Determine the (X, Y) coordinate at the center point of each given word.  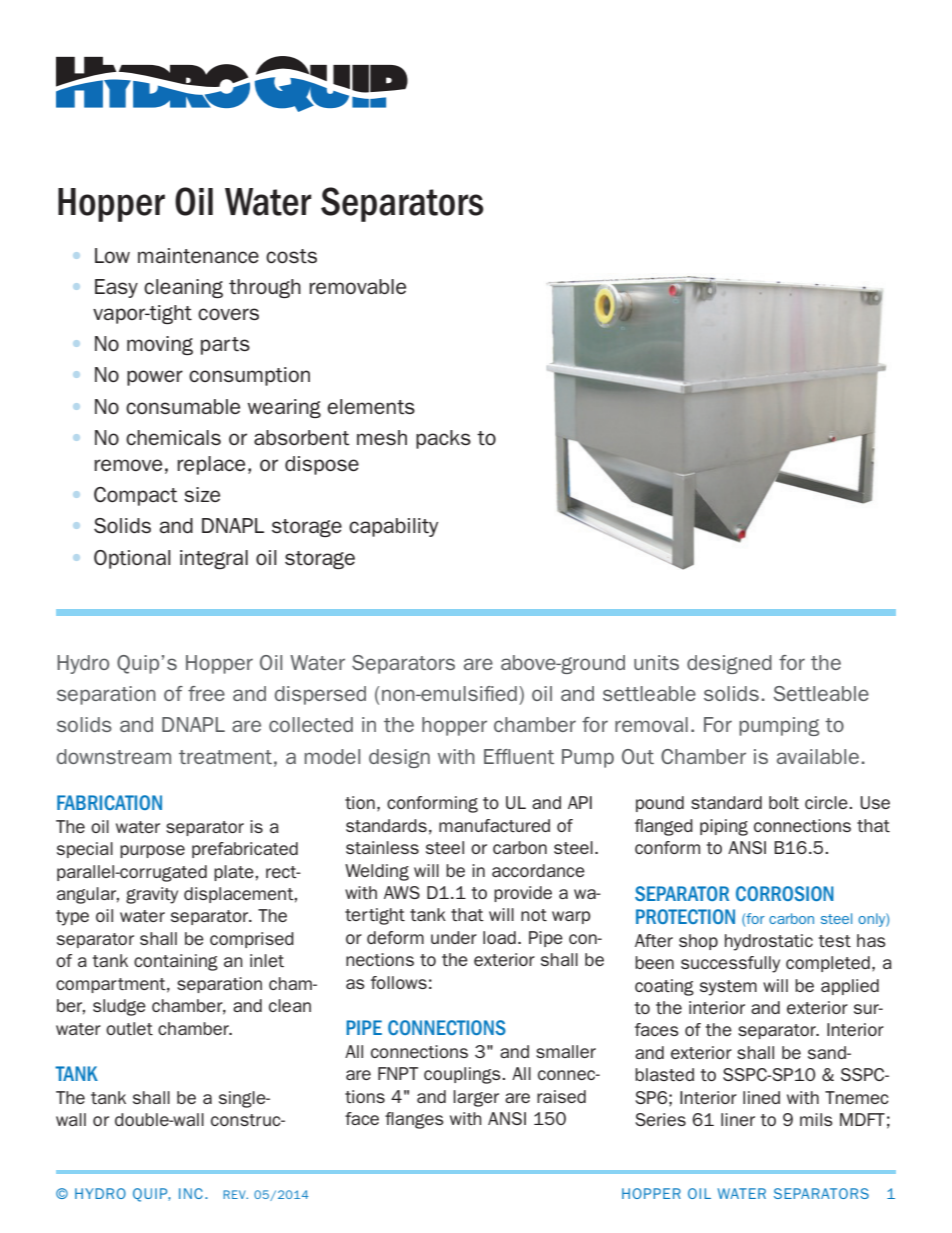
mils (816, 1119)
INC (191, 1193)
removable (357, 286)
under (454, 937)
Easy (116, 288)
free (206, 693)
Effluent (519, 756)
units (656, 662)
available (818, 756)
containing (176, 962)
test (835, 941)
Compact (136, 496)
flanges (414, 1120)
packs (443, 439)
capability (393, 527)
